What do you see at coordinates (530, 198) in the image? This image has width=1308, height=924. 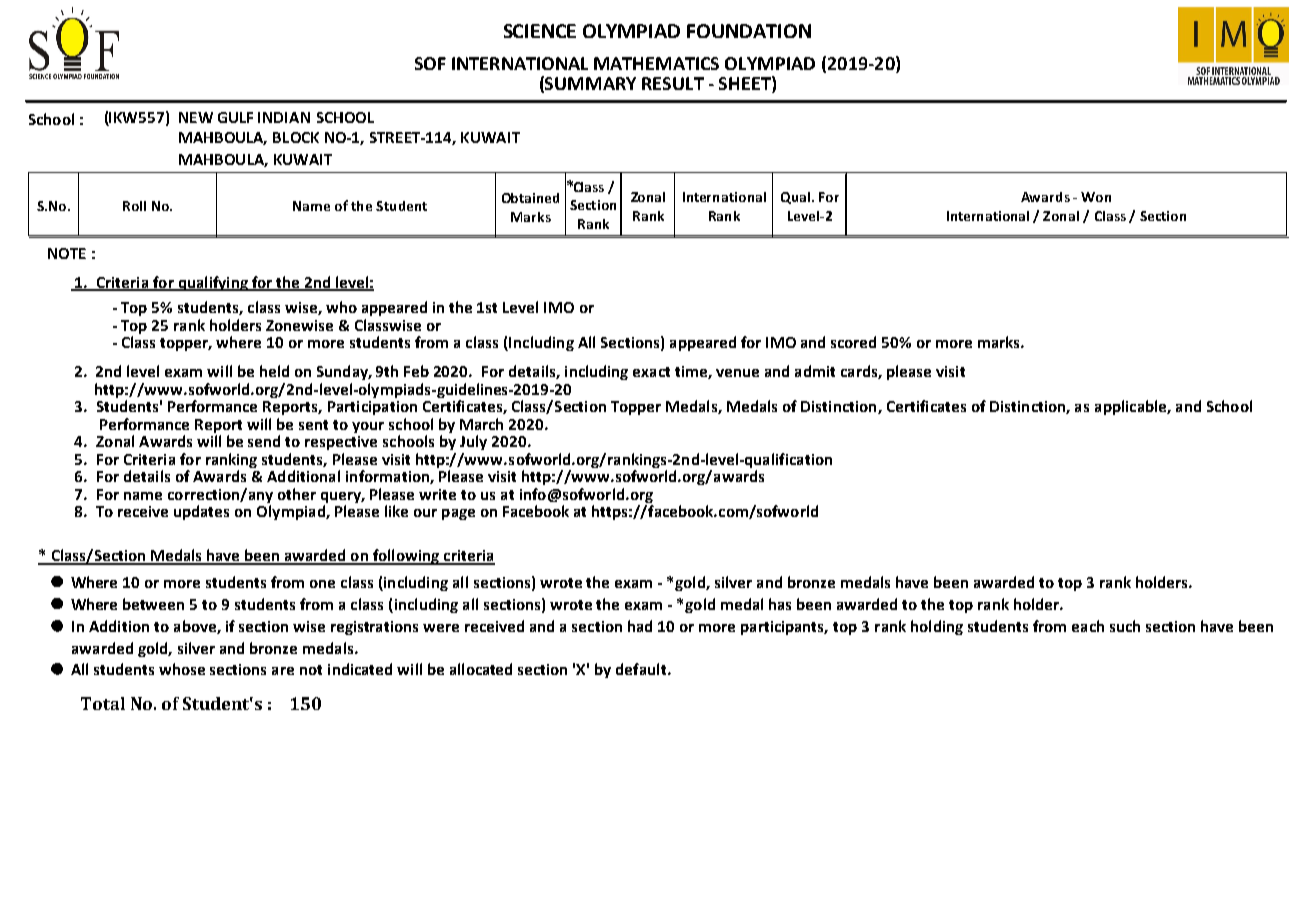 I see `Obtained` at bounding box center [530, 198].
